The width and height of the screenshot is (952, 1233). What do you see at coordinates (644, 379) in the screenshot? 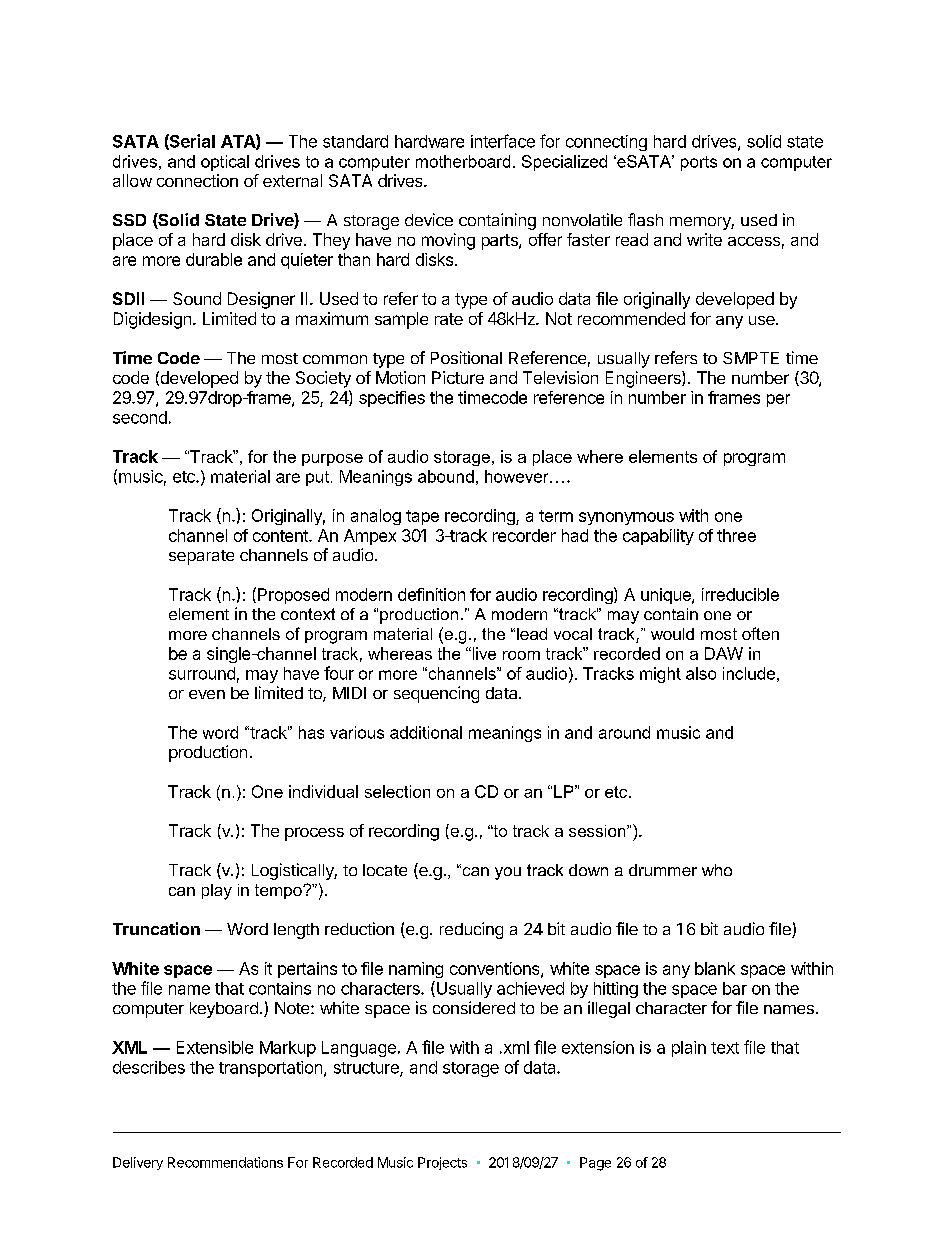
I see `Engineers` at bounding box center [644, 379].
